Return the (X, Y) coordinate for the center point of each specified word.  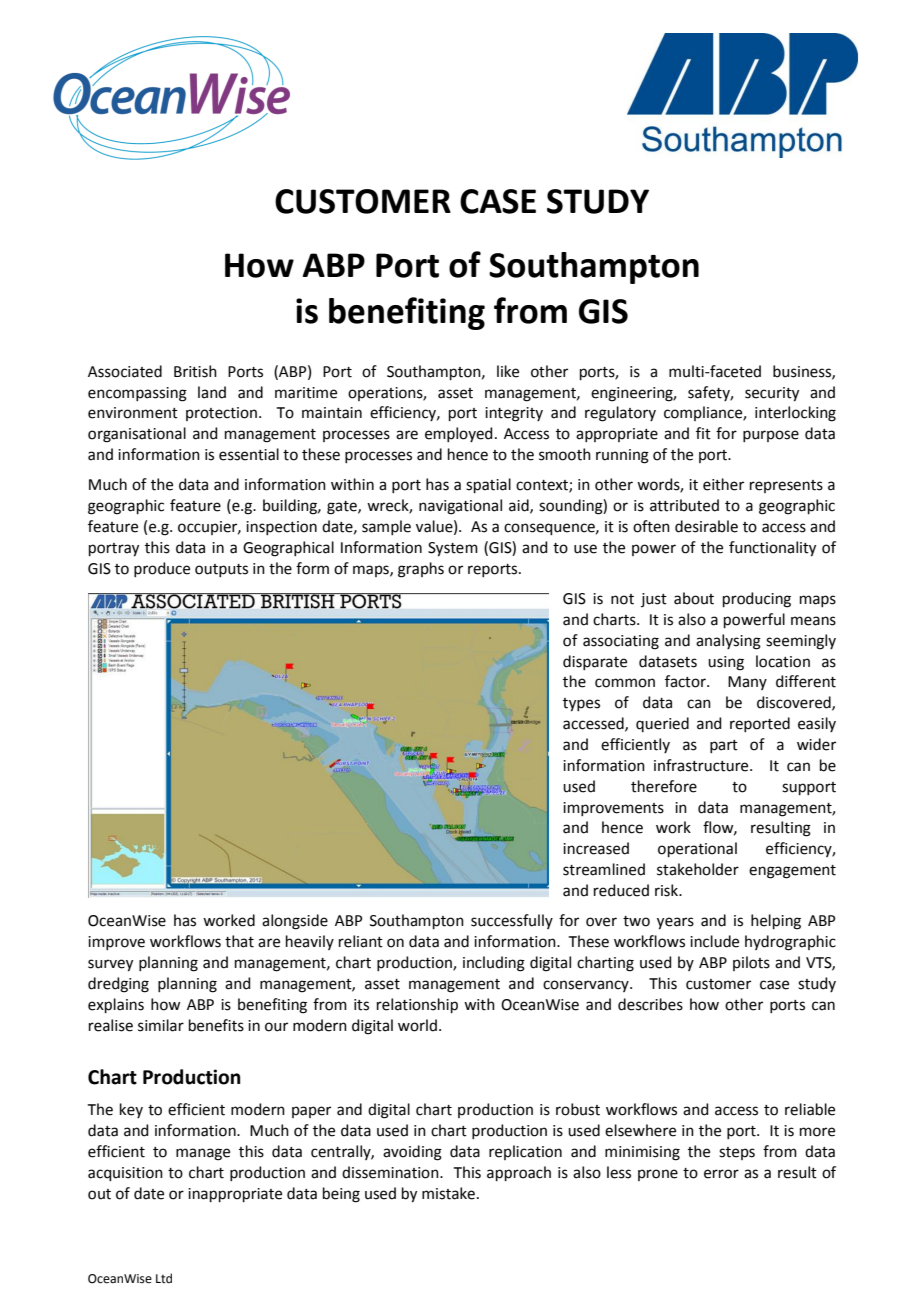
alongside (295, 922)
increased (596, 848)
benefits (216, 1025)
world (417, 1025)
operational (697, 849)
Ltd (164, 1278)
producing (757, 600)
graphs (421, 570)
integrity (514, 414)
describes (650, 1004)
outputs (221, 570)
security (772, 394)
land (212, 392)
